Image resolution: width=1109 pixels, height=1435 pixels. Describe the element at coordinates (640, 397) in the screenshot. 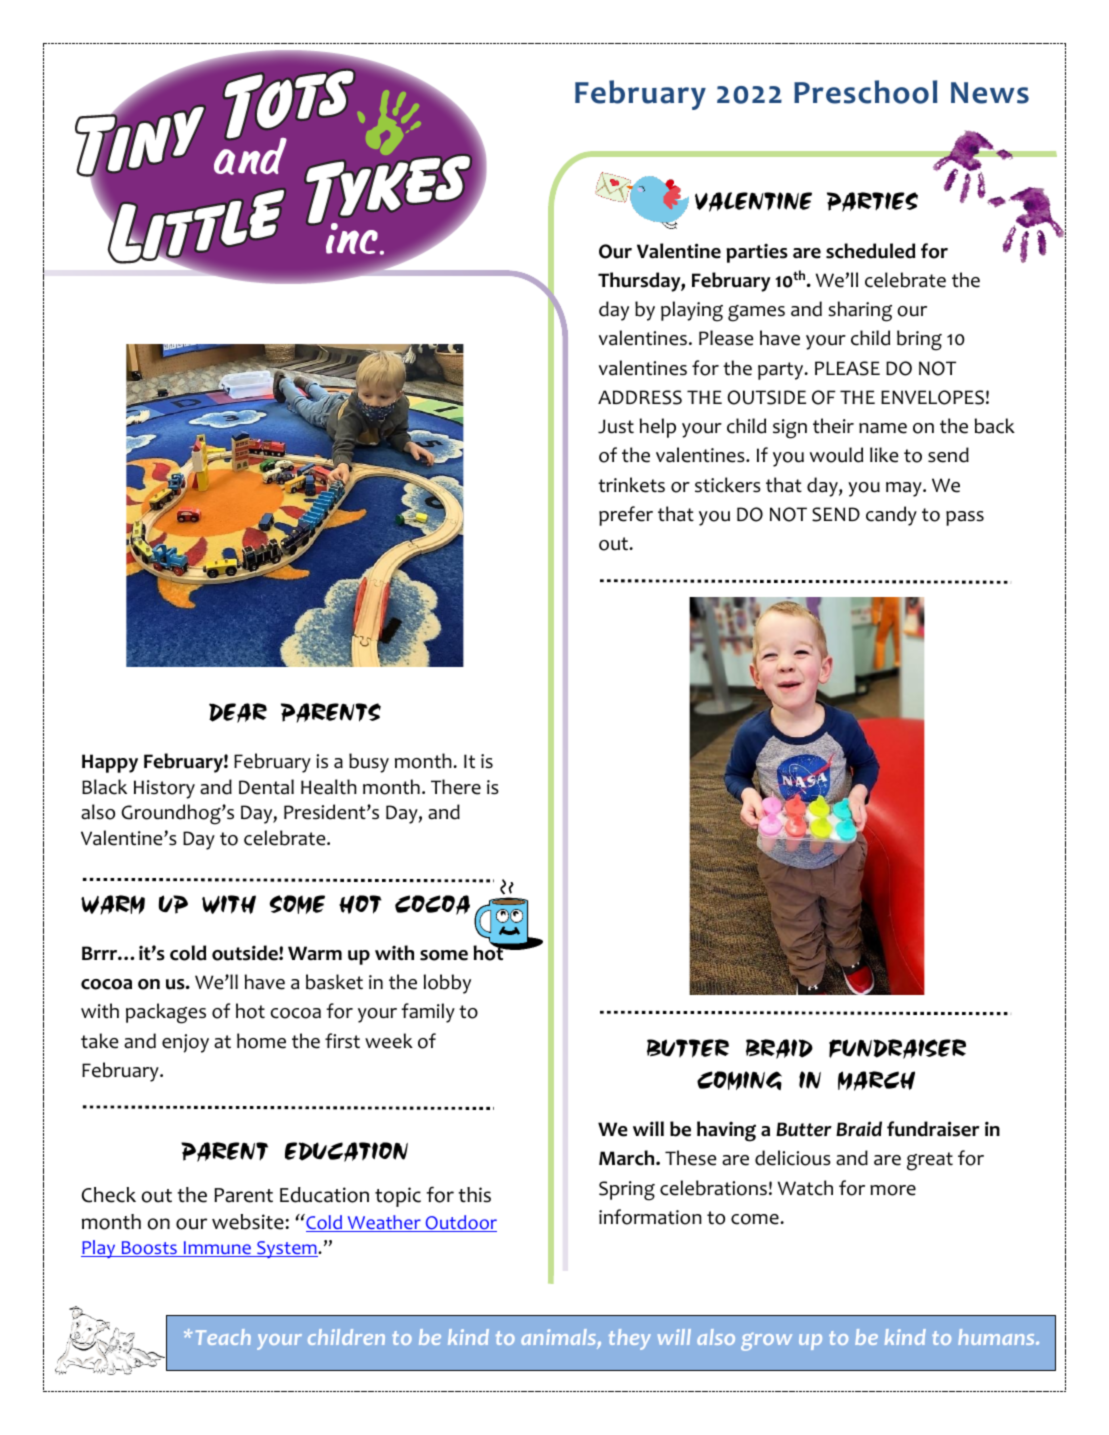

I see `ADDRESS` at that location.
